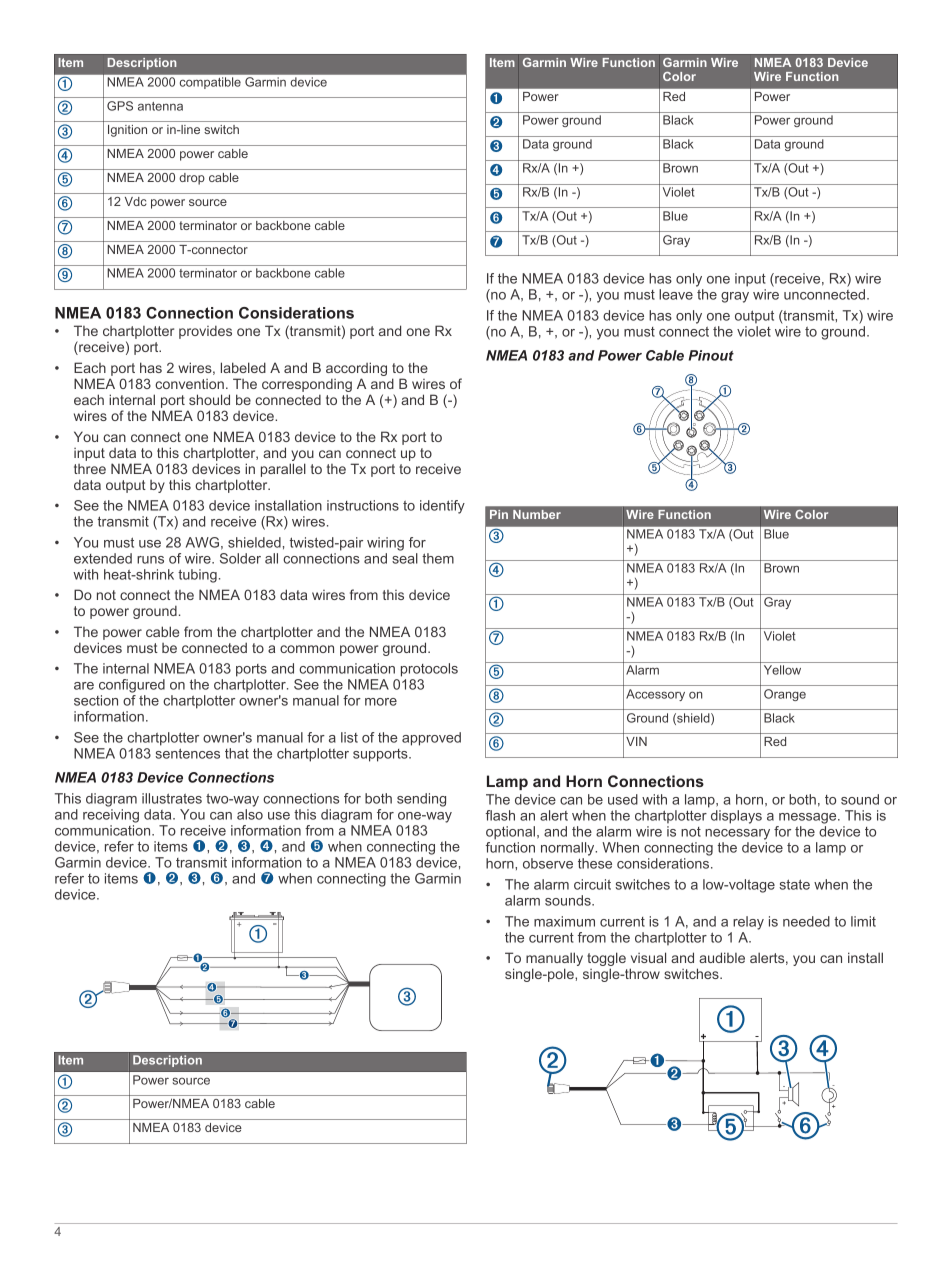 Image resolution: width=952 pixels, height=1265 pixels. I want to click on protocols, so click(429, 670).
